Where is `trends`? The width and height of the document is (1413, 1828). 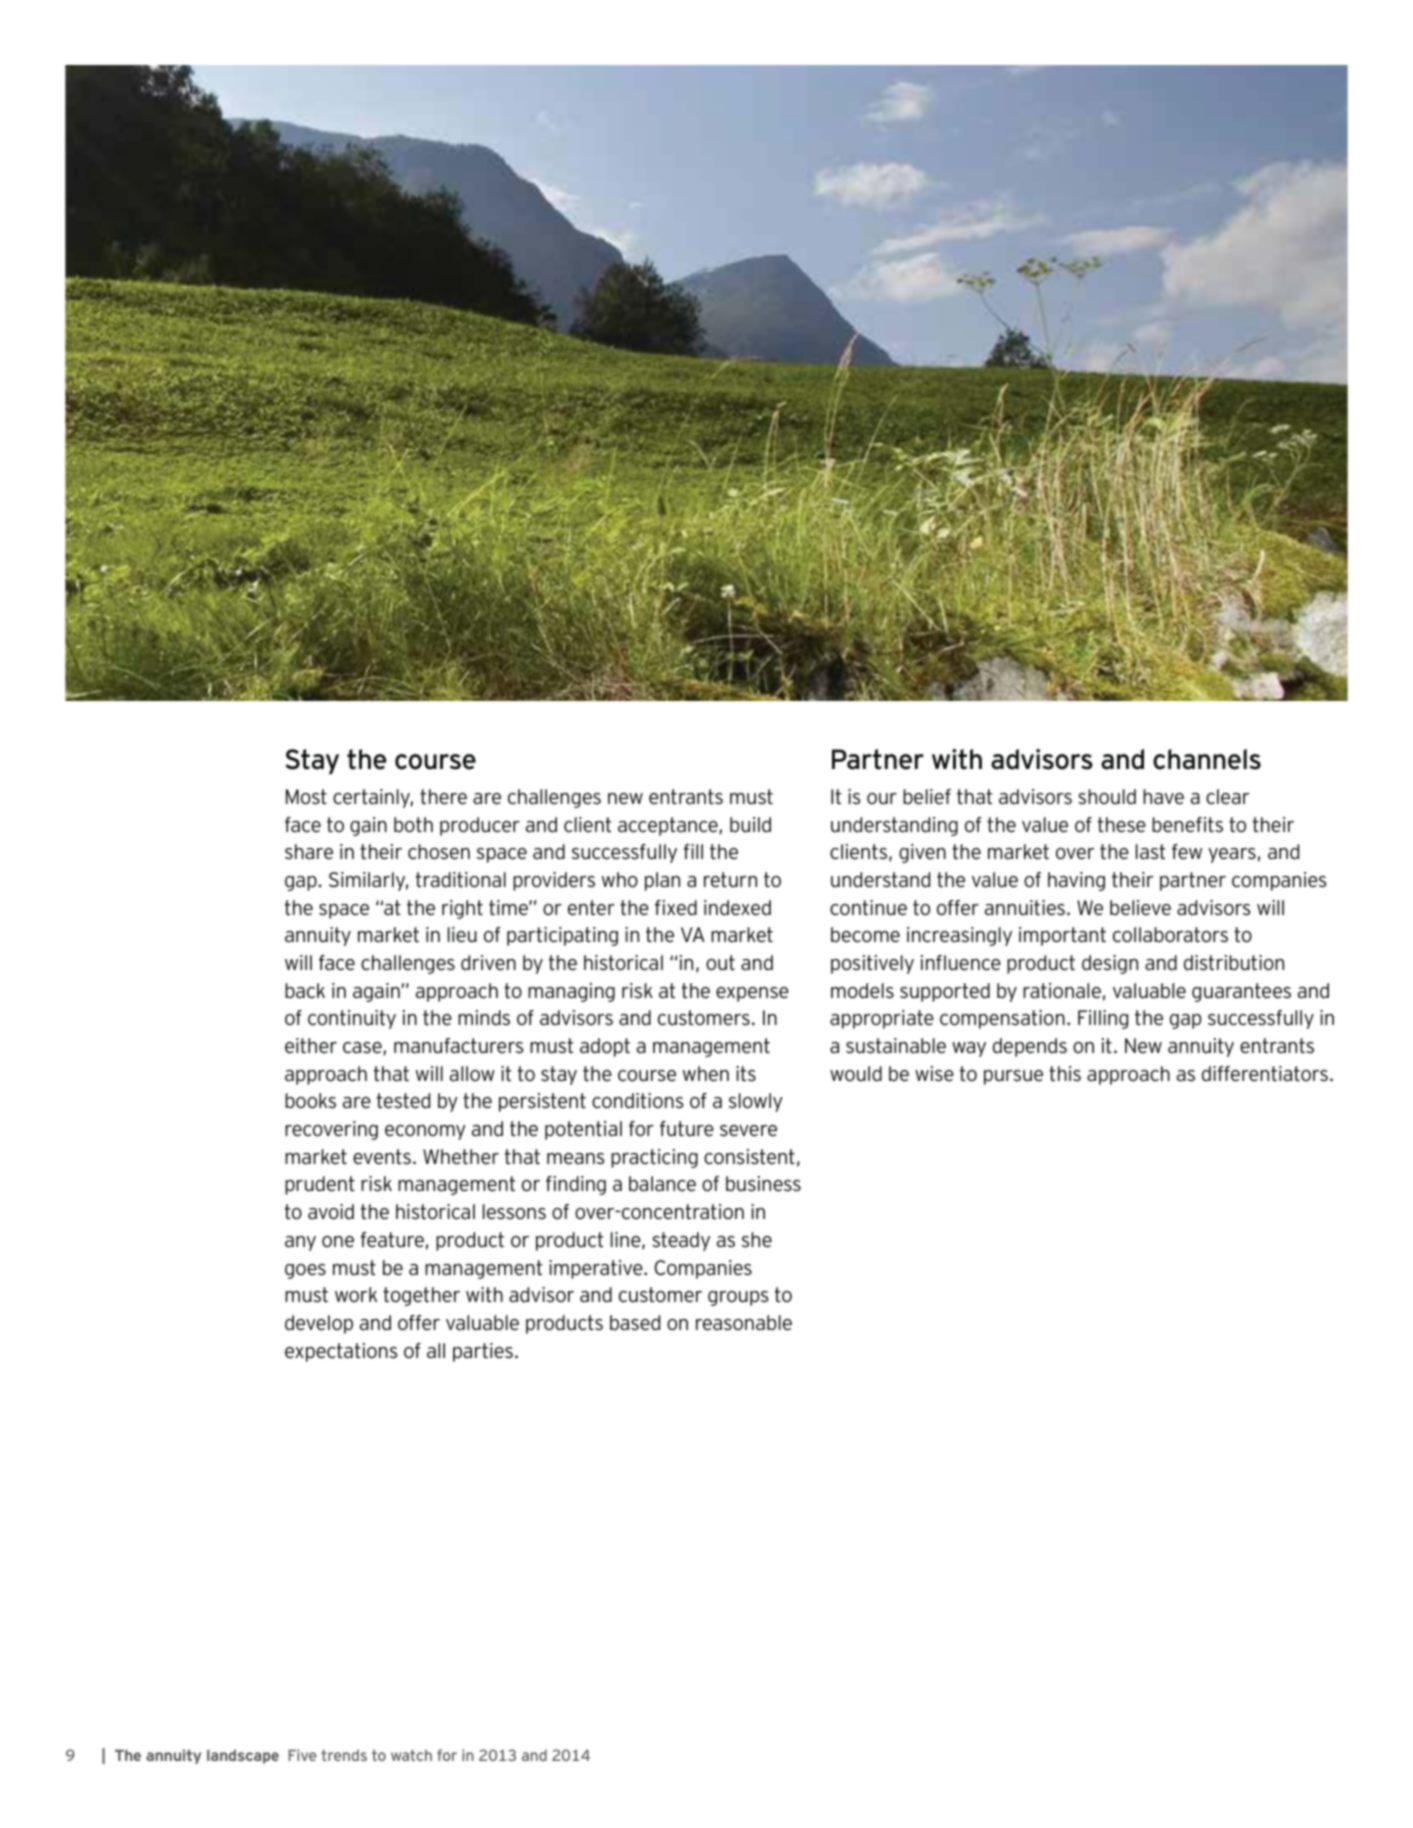
trends is located at coordinates (344, 1755).
